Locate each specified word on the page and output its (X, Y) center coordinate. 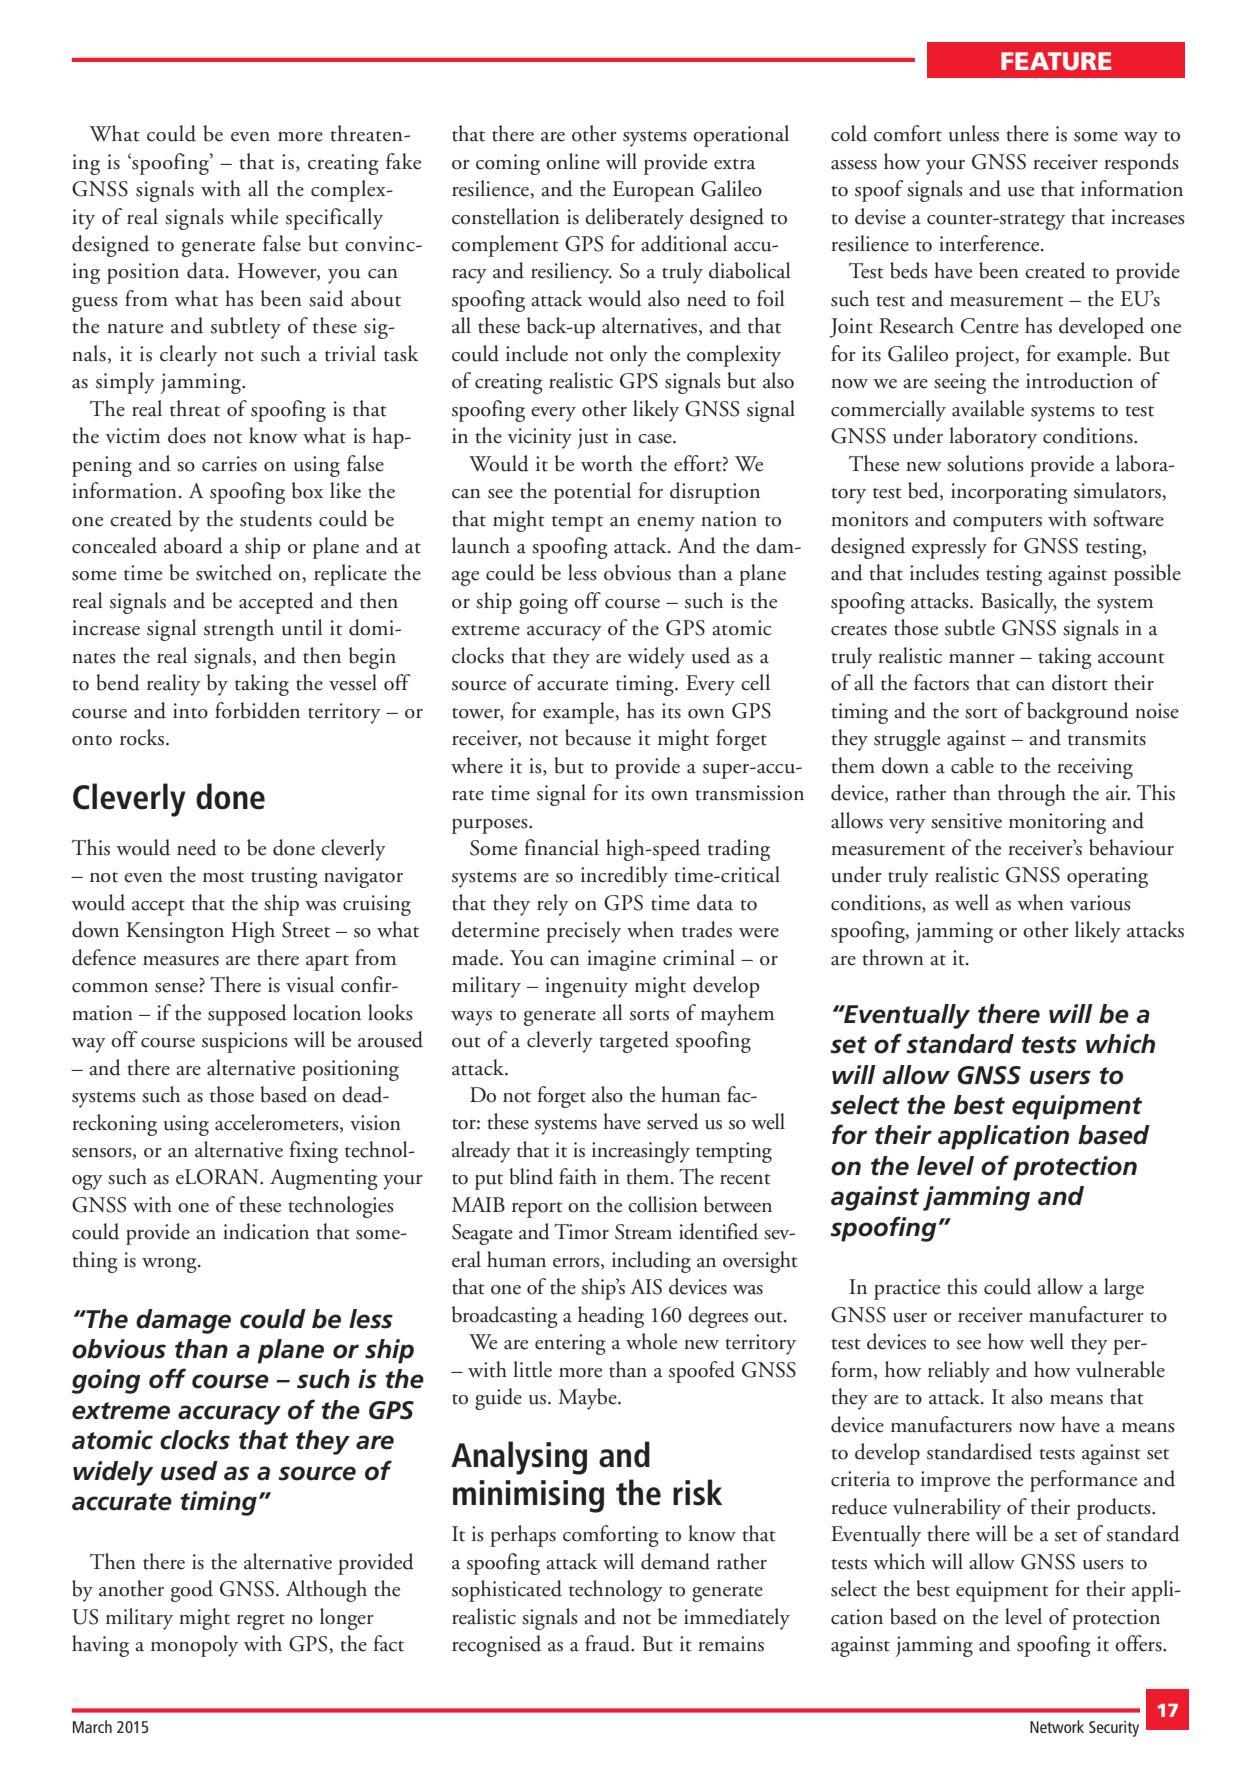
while (254, 216)
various (1100, 903)
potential (592, 493)
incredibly (624, 877)
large (1124, 1289)
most (223, 877)
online (573, 161)
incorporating (1009, 493)
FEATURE (1056, 61)
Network (1057, 1726)
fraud (609, 1643)
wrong (170, 1265)
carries (229, 464)
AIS (646, 1287)
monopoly (194, 1646)
